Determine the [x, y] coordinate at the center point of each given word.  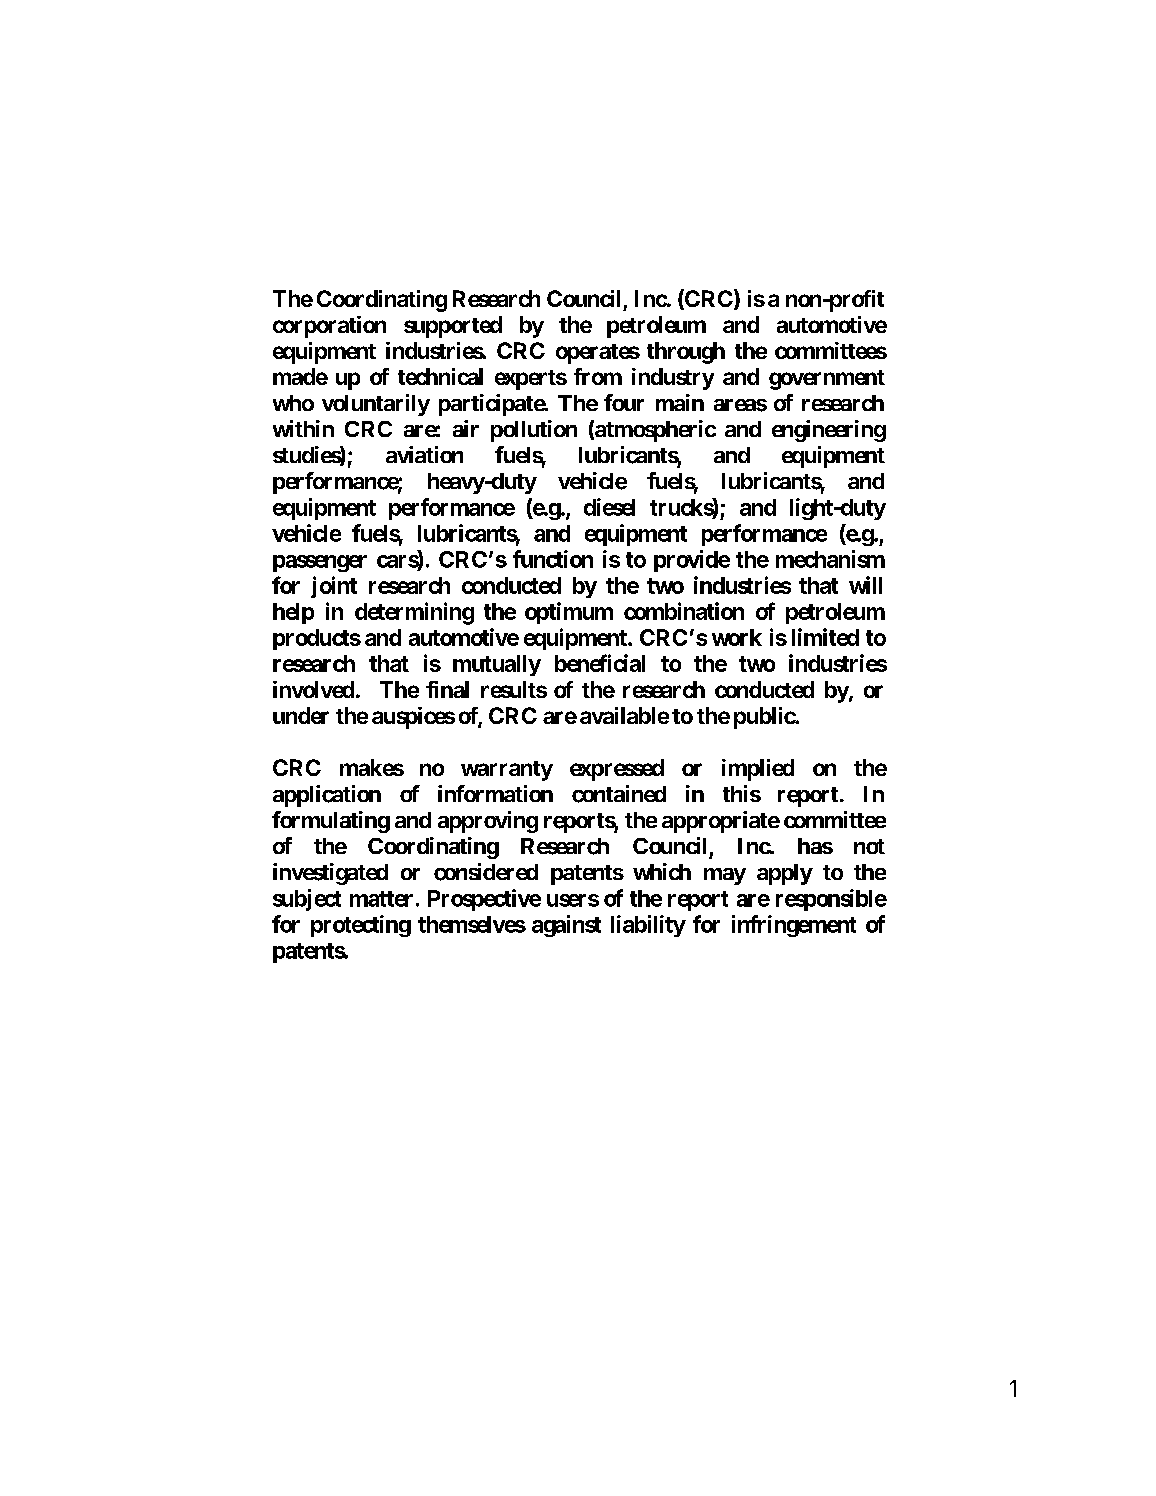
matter [381, 899]
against [566, 926]
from [598, 376]
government [827, 380]
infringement [794, 926]
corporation [329, 327]
